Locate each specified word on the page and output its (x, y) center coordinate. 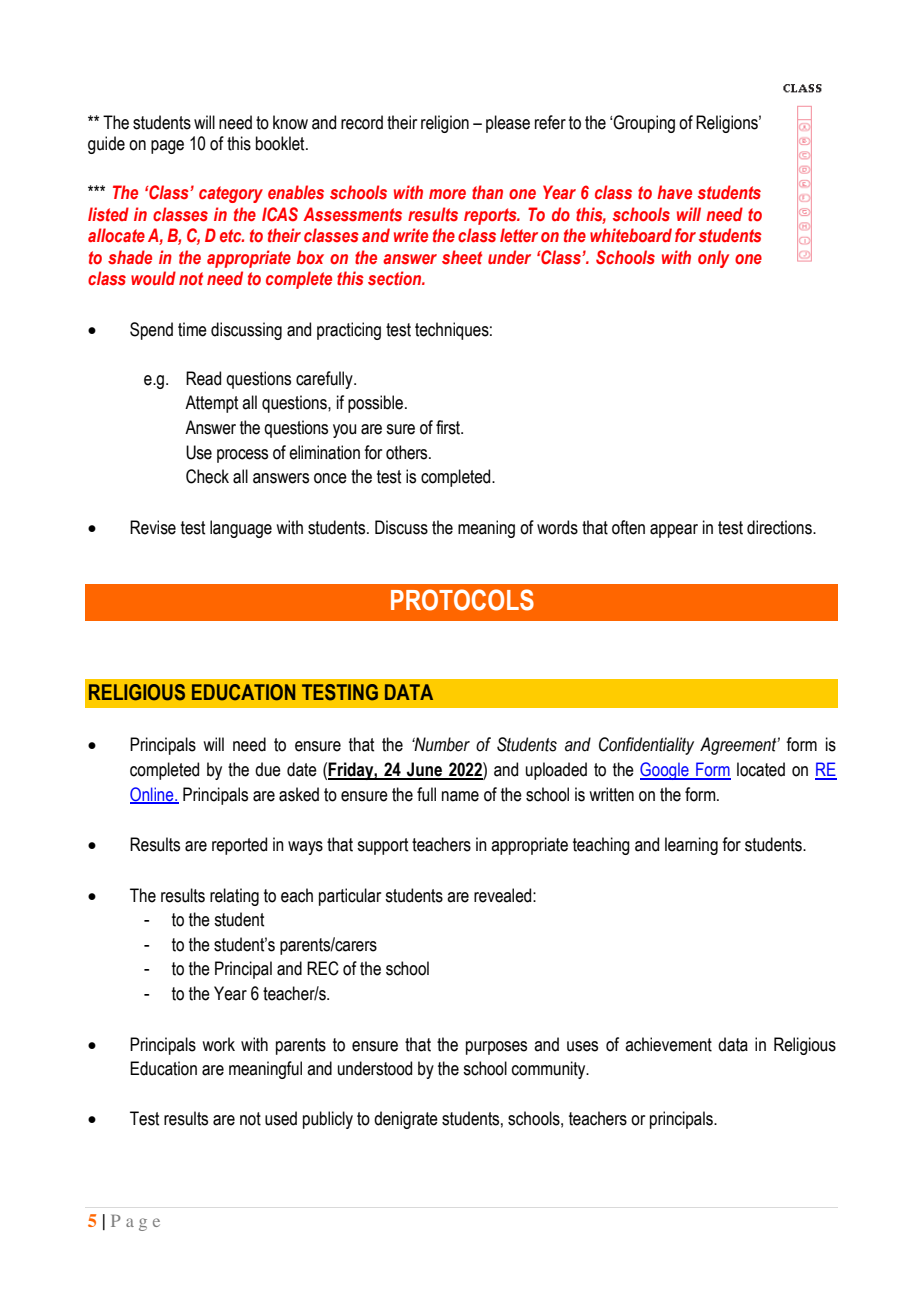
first (449, 427)
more (447, 194)
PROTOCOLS (462, 600)
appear (674, 531)
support (382, 846)
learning (691, 846)
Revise (153, 527)
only (713, 259)
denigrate (406, 1120)
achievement (668, 1044)
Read (203, 378)
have (674, 192)
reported (239, 846)
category (231, 194)
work (218, 1044)
